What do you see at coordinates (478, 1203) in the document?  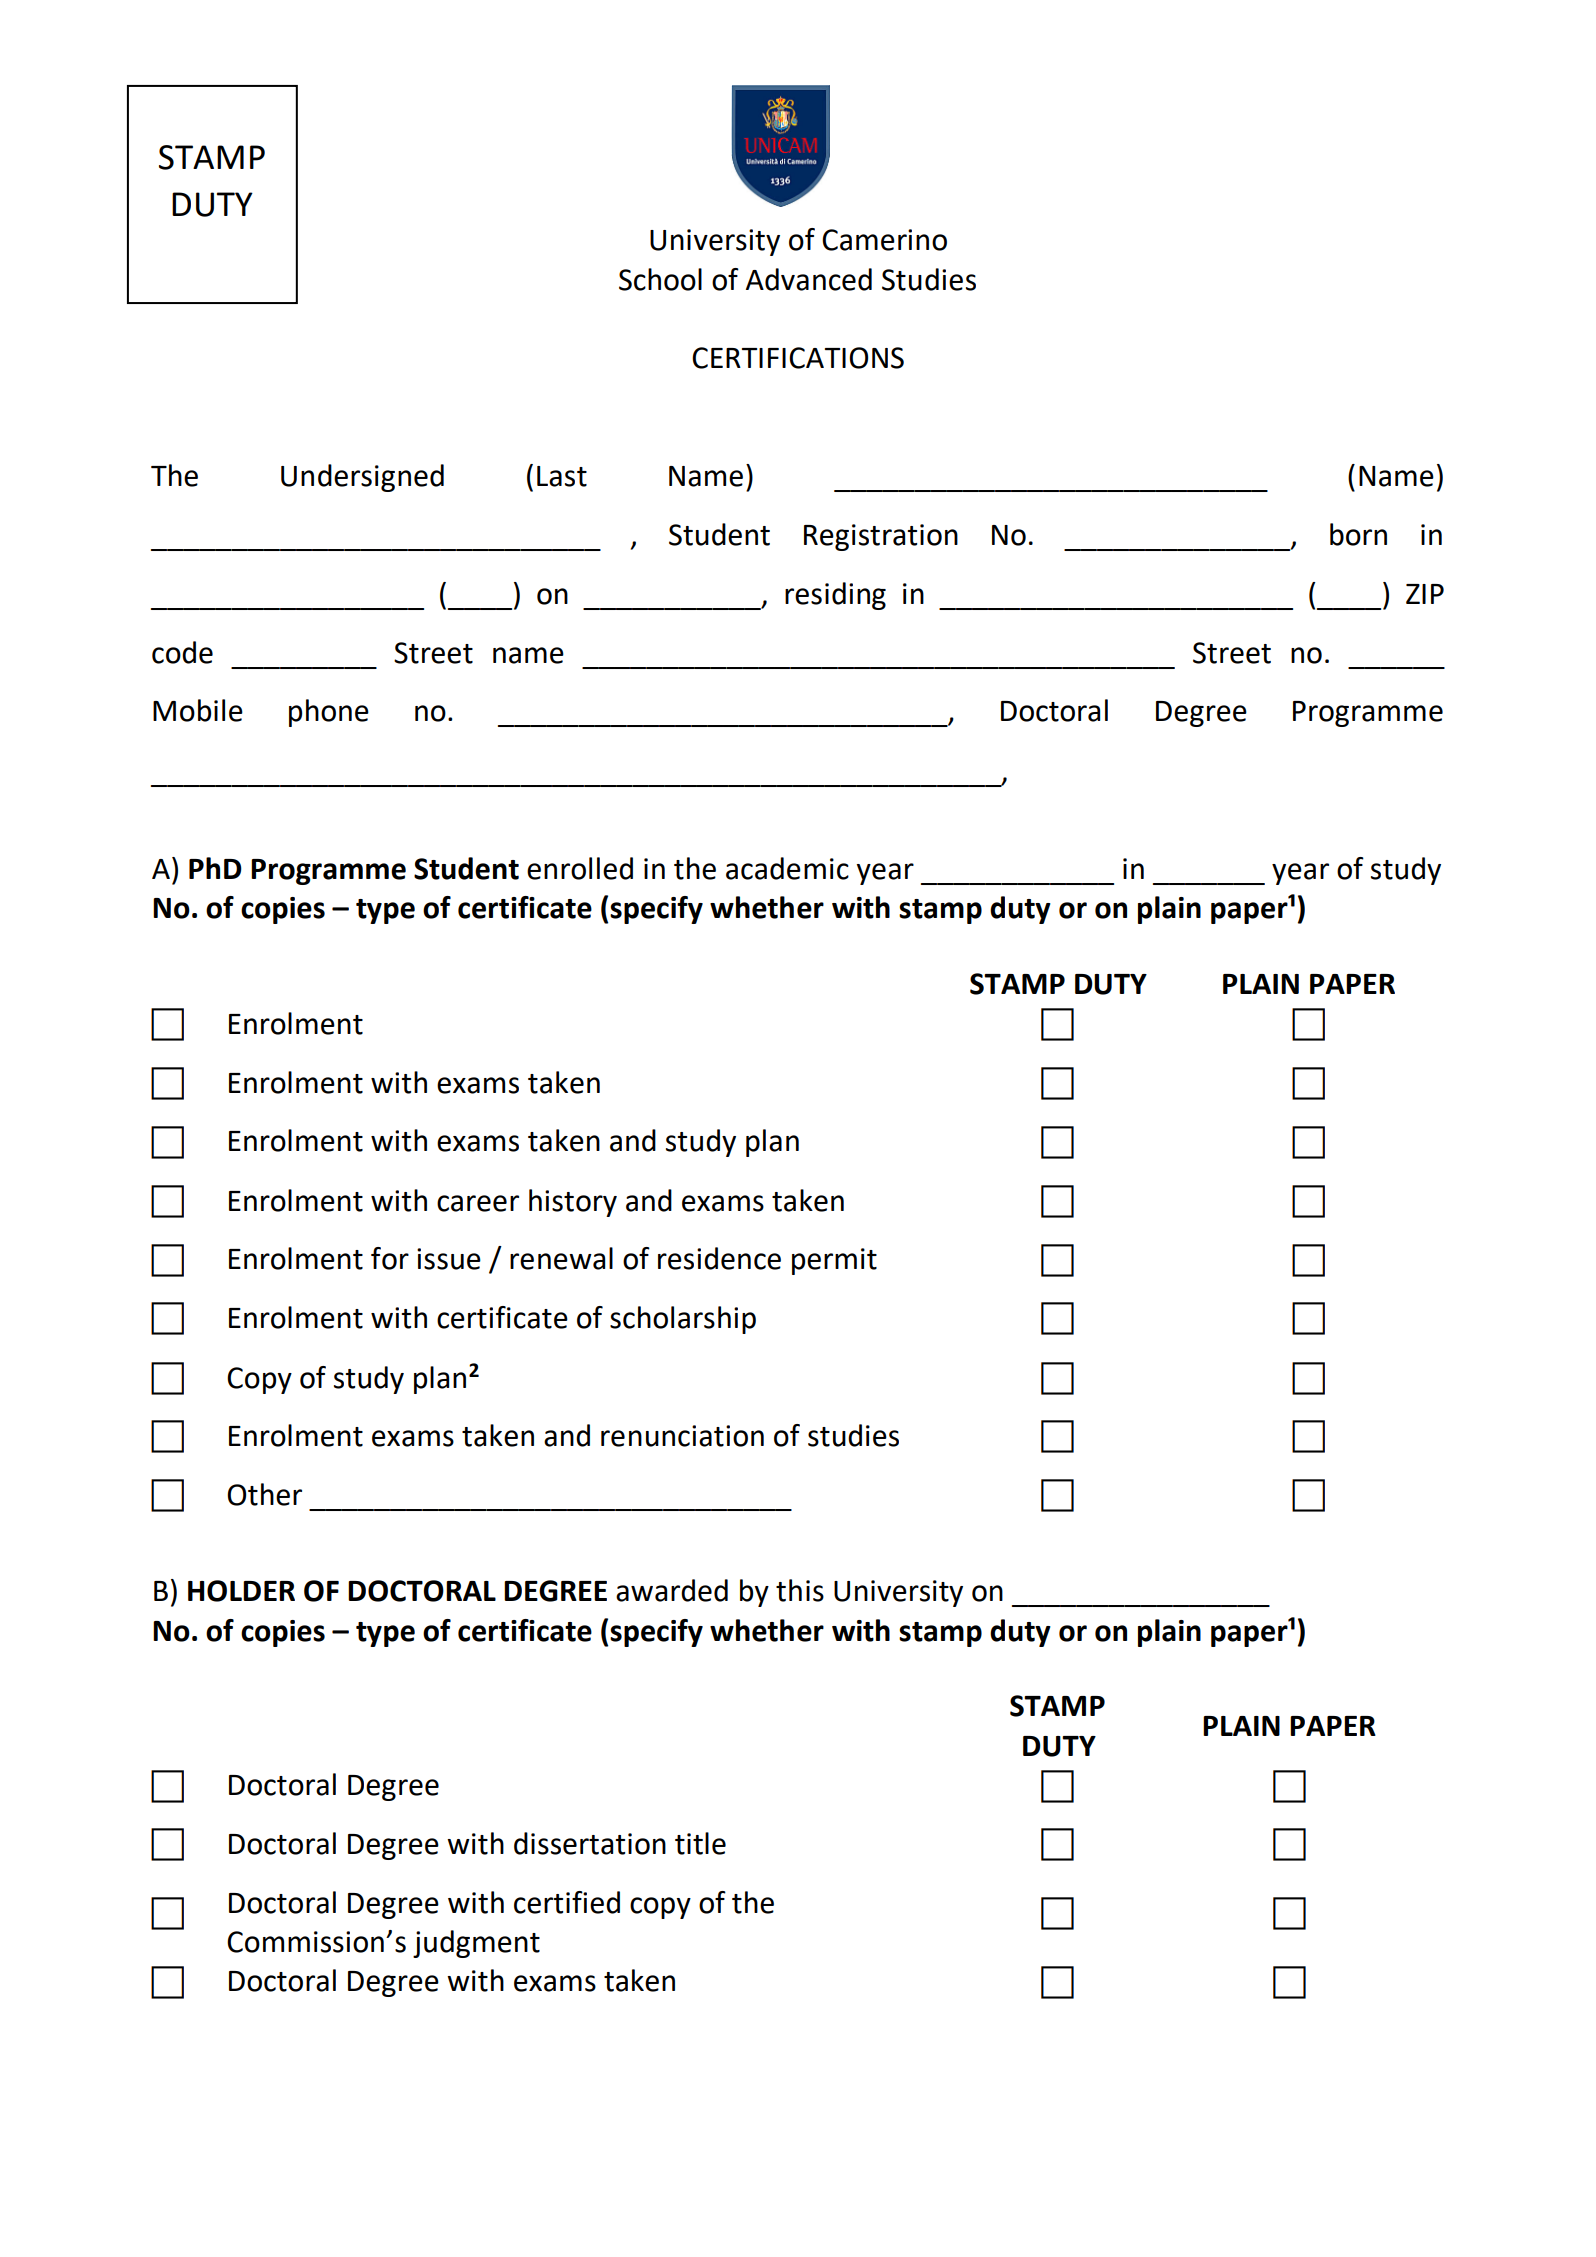 I see `career` at bounding box center [478, 1203].
